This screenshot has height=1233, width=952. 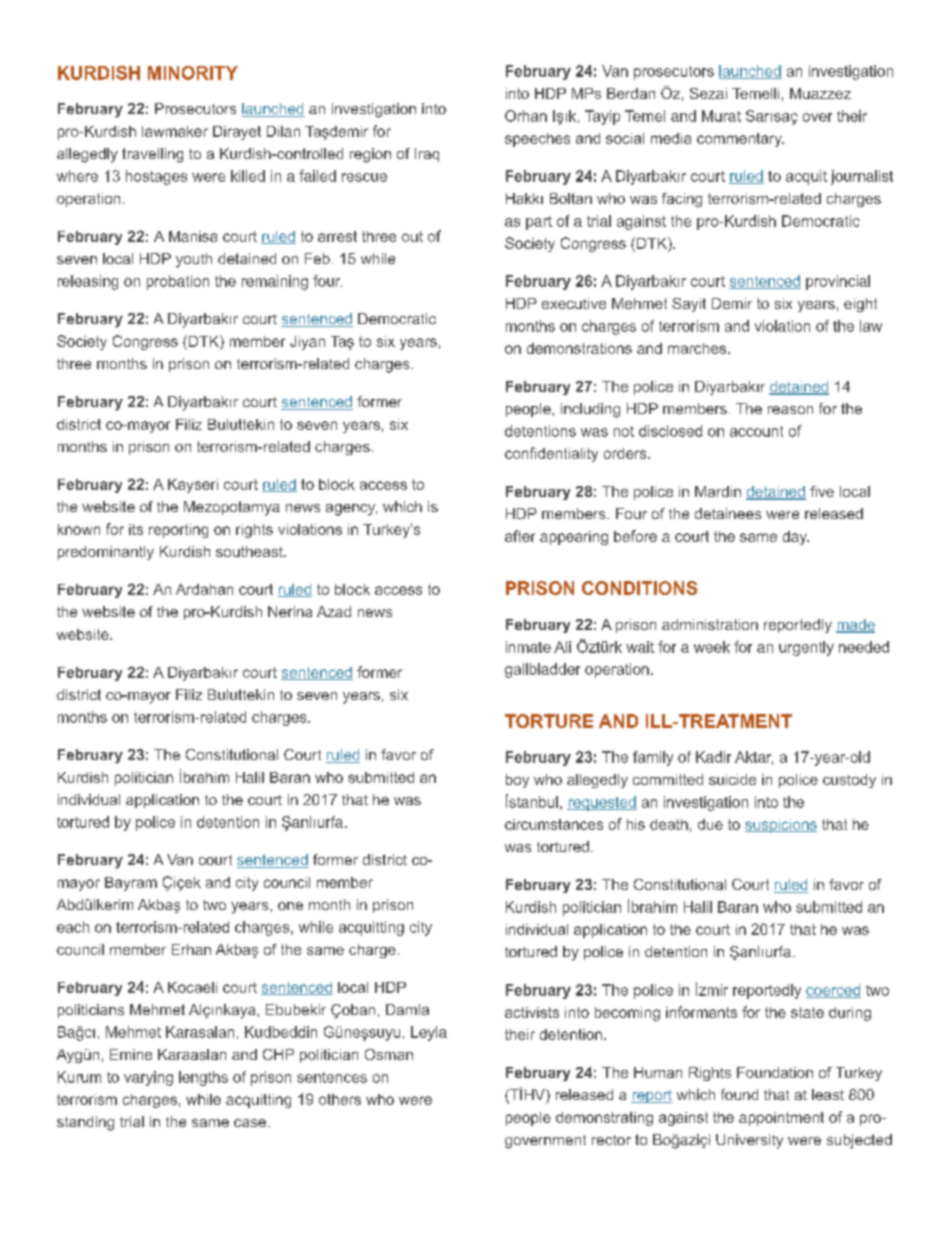 I want to click on lawmaker, so click(x=175, y=131).
